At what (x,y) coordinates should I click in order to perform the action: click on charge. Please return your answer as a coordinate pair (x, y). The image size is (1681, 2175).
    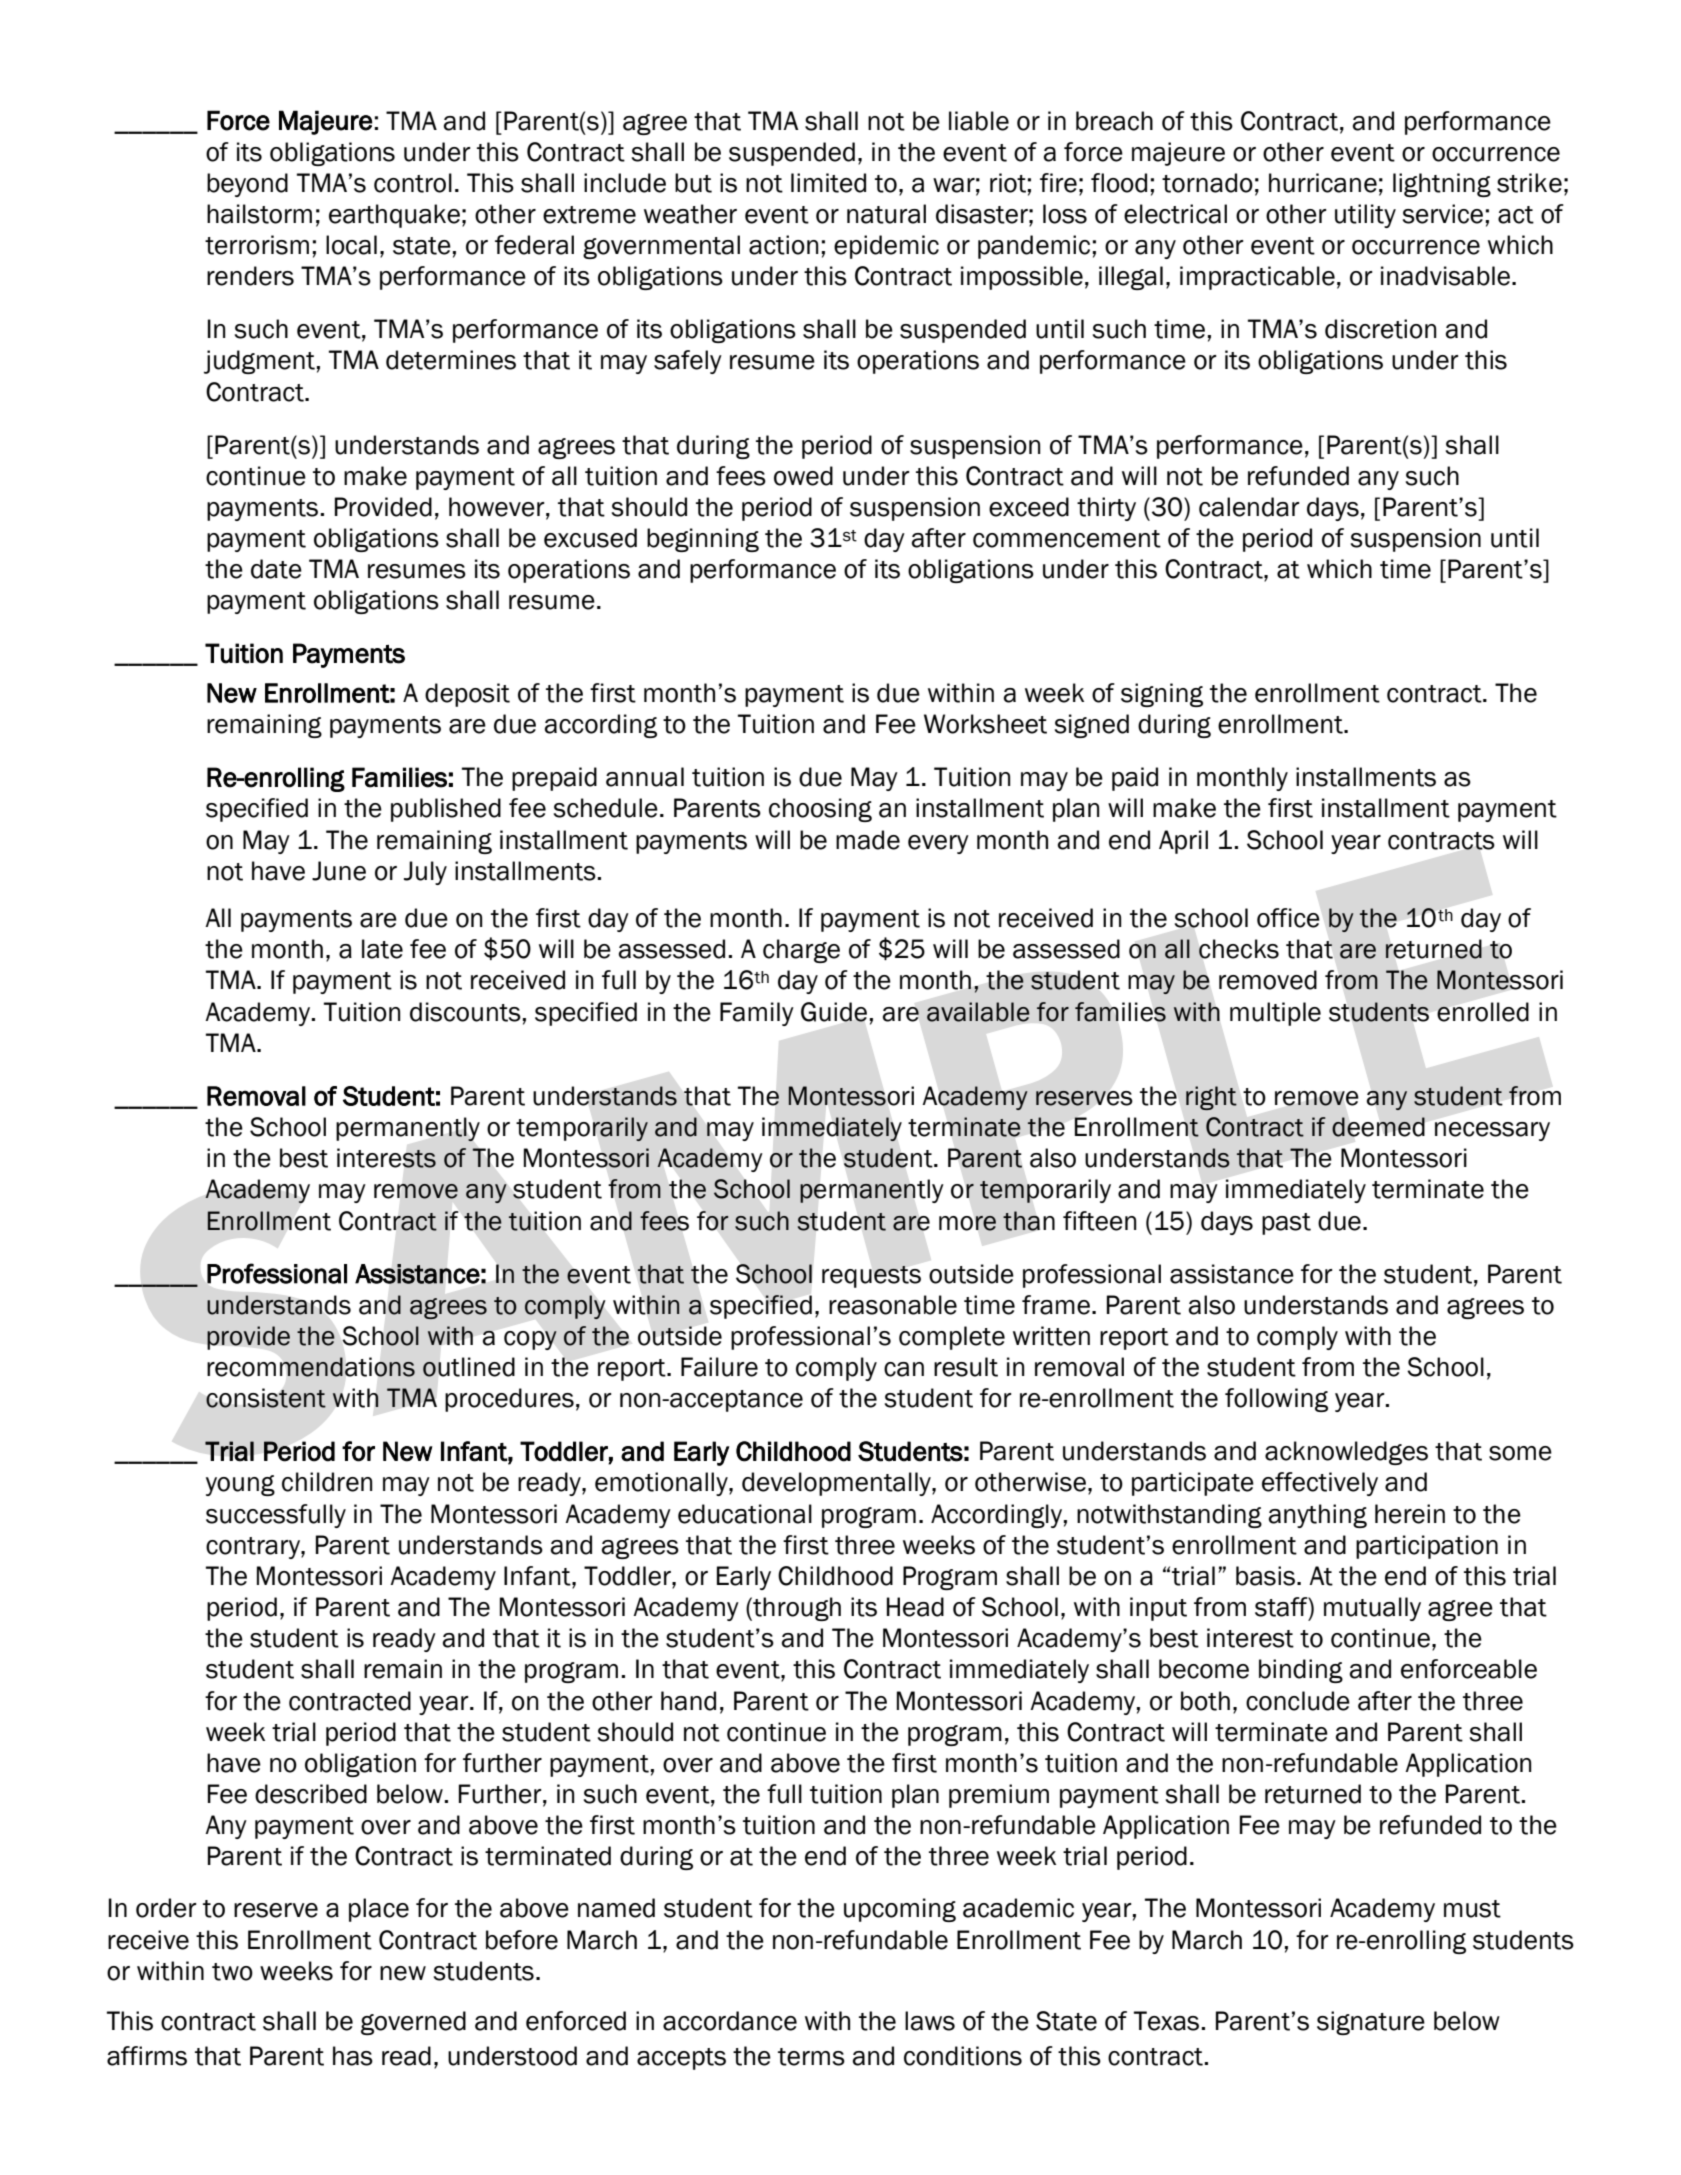
    Looking at the image, I should click on (801, 951).
